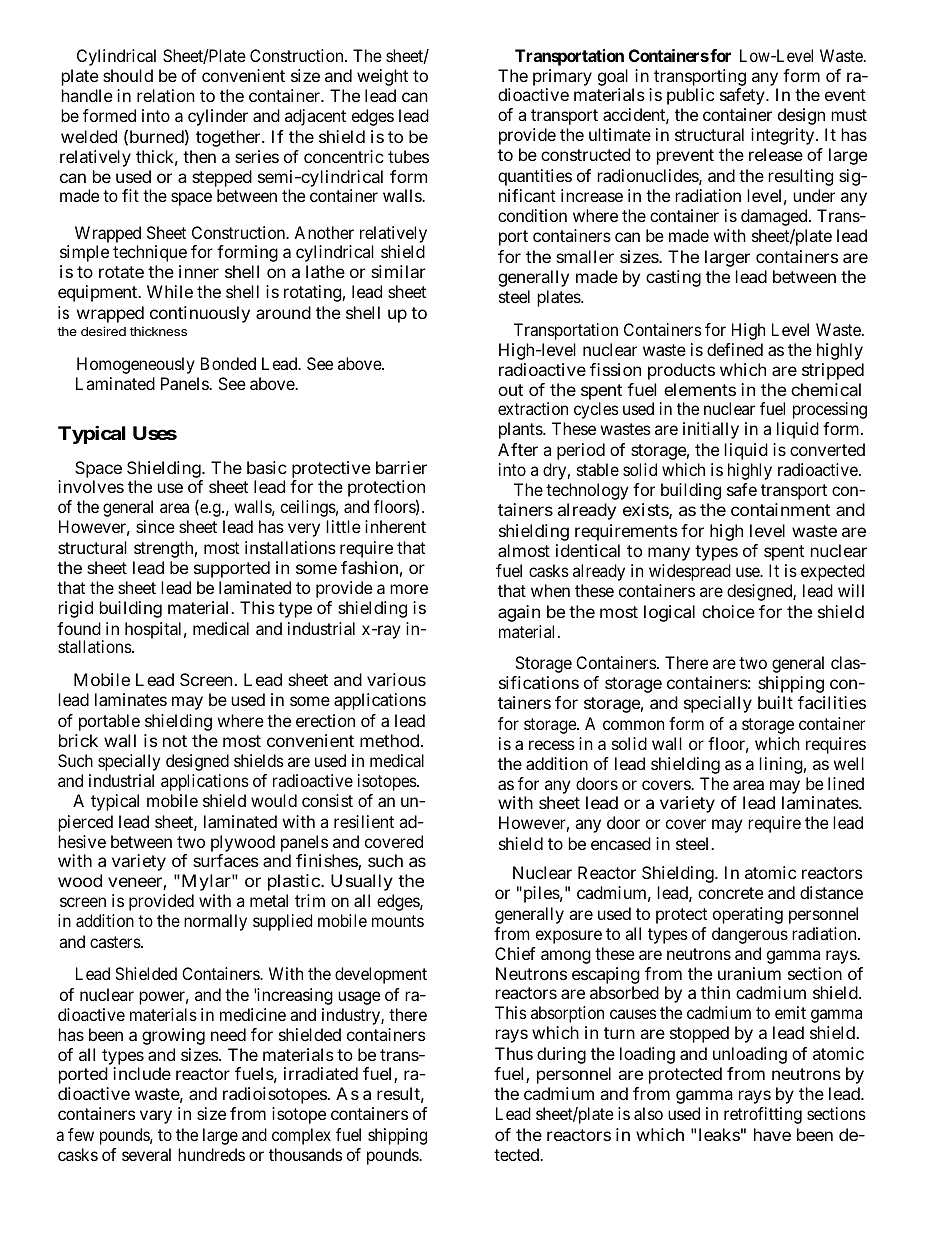  I want to click on retrofitting, so click(763, 1115).
